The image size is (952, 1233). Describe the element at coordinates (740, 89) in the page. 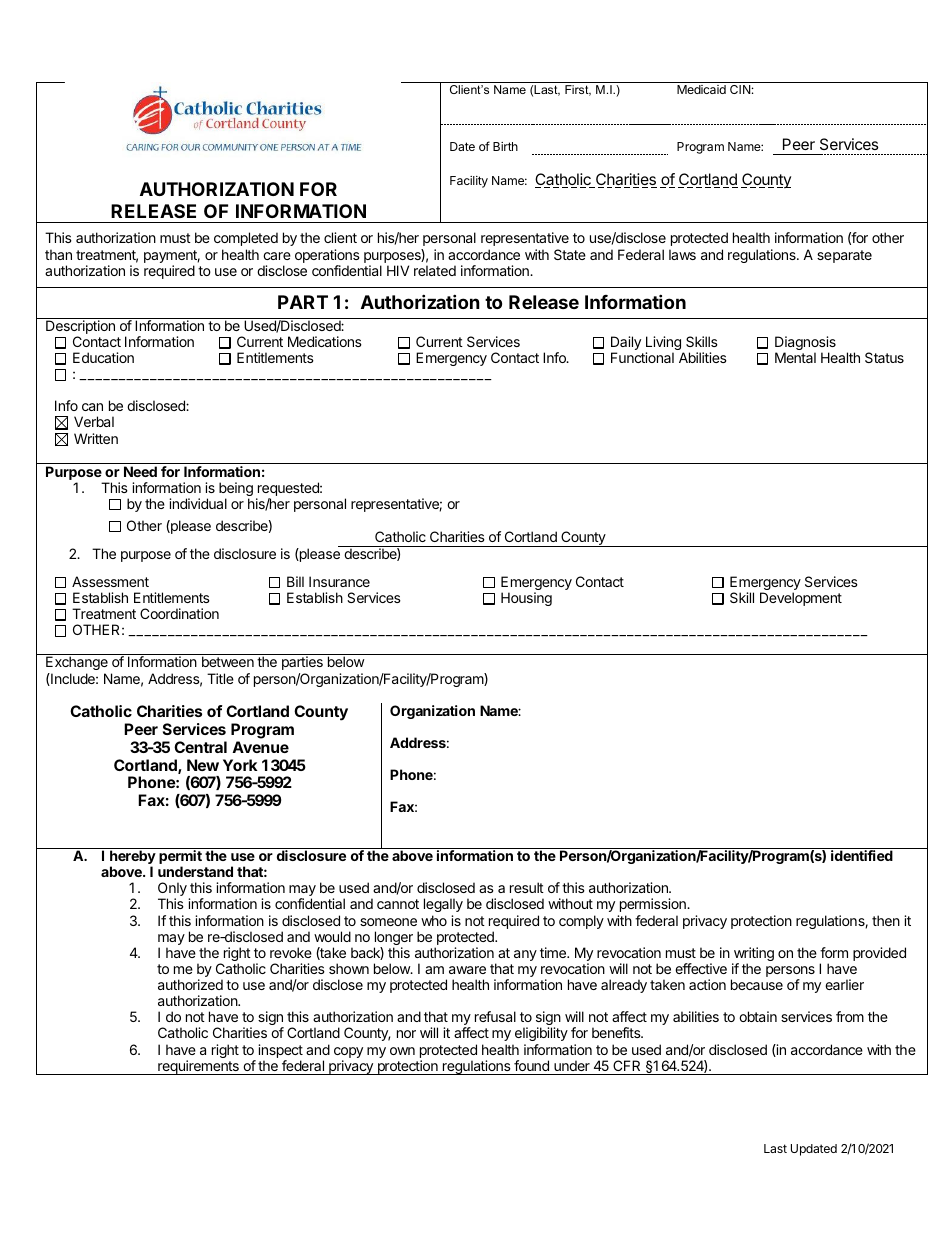

I see `CIN` at that location.
